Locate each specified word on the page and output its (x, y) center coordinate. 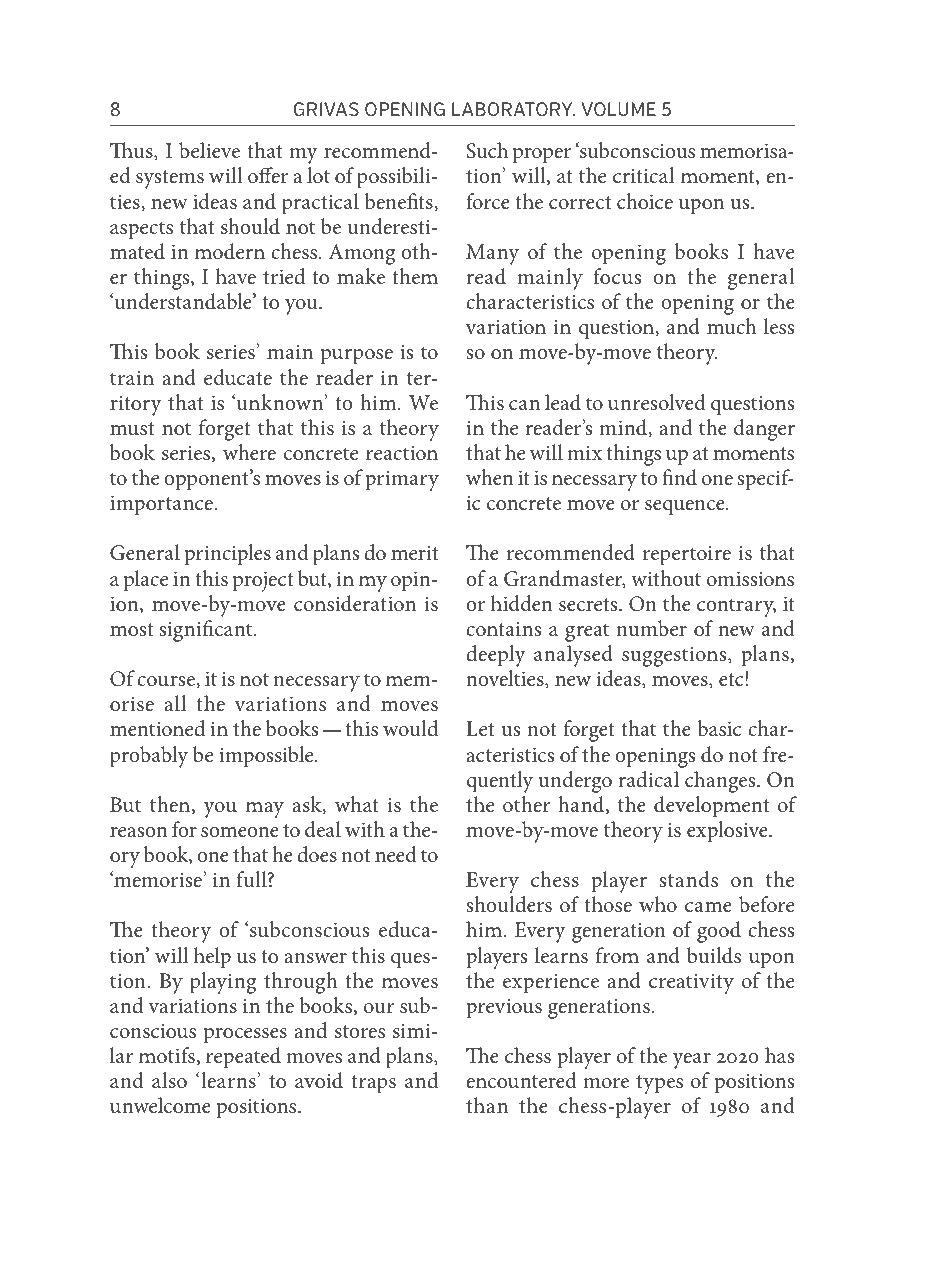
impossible (267, 757)
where (249, 452)
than (487, 1105)
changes (721, 782)
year (692, 1061)
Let (480, 729)
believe (209, 150)
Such (487, 150)
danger (764, 430)
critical (643, 175)
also (169, 1080)
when (490, 477)
